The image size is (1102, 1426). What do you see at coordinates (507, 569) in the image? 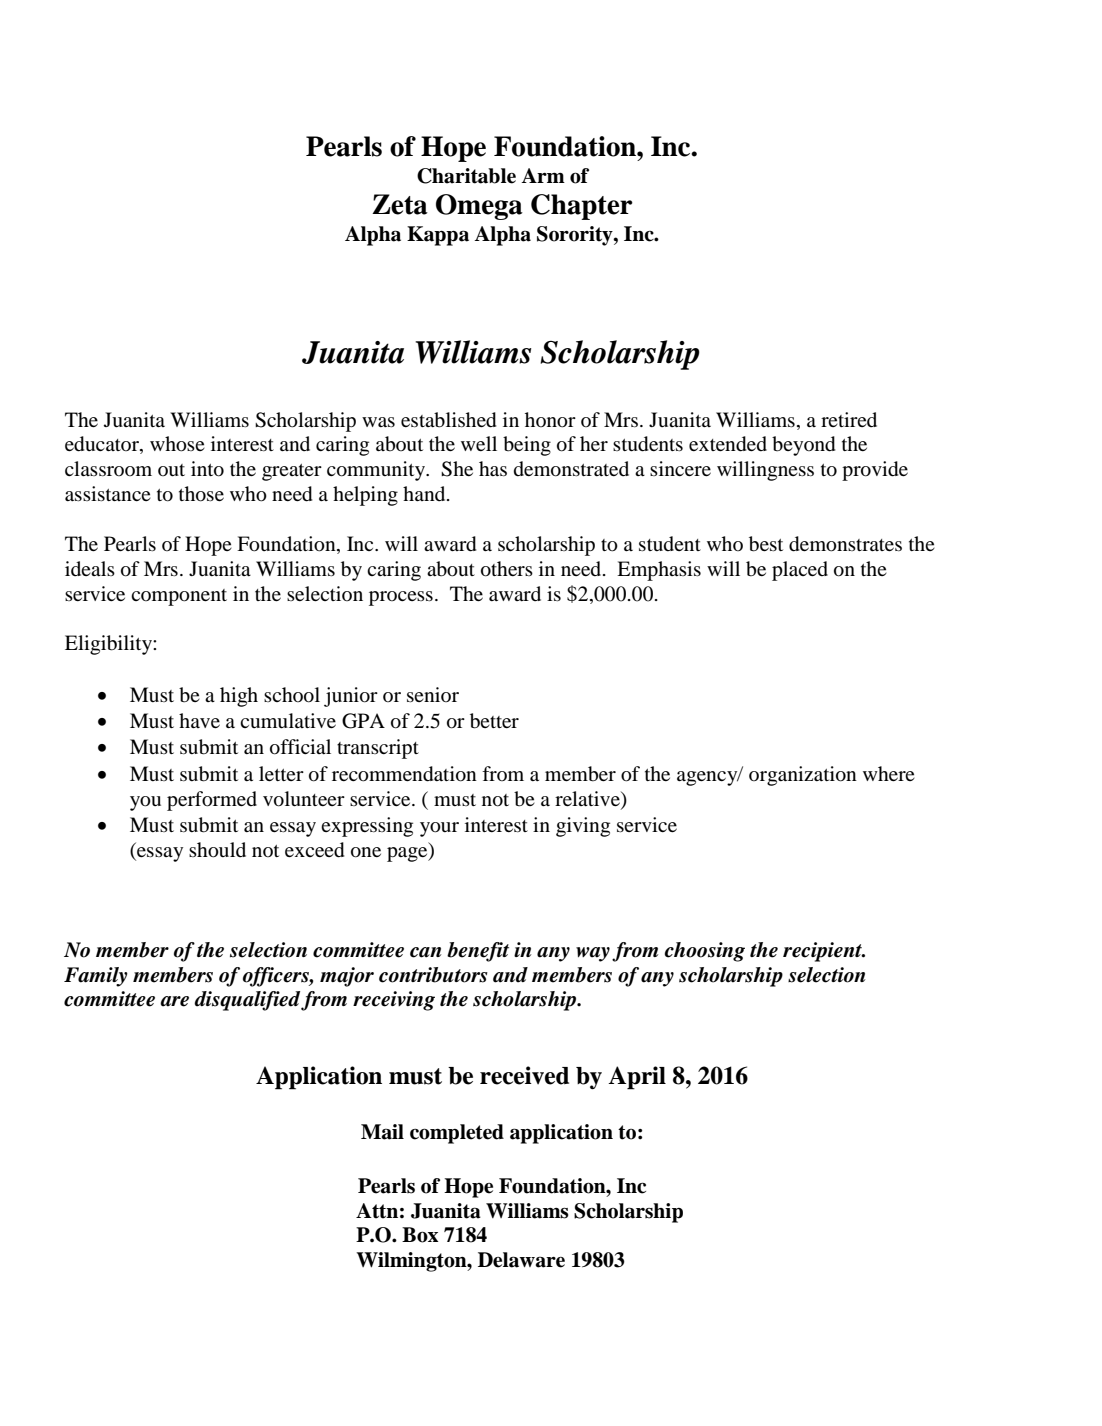
I see `others` at bounding box center [507, 569].
